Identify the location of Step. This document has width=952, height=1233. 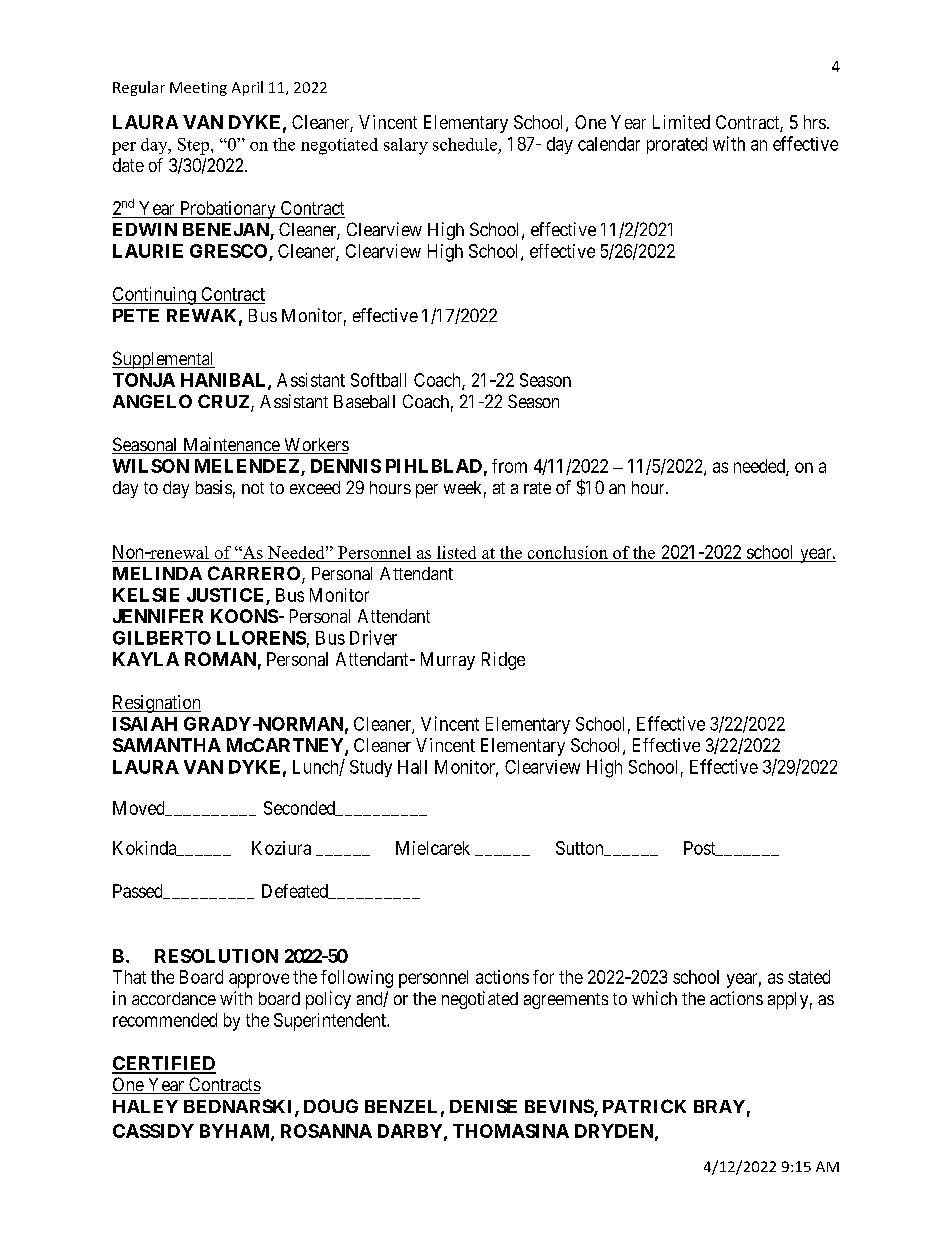
(195, 146).
